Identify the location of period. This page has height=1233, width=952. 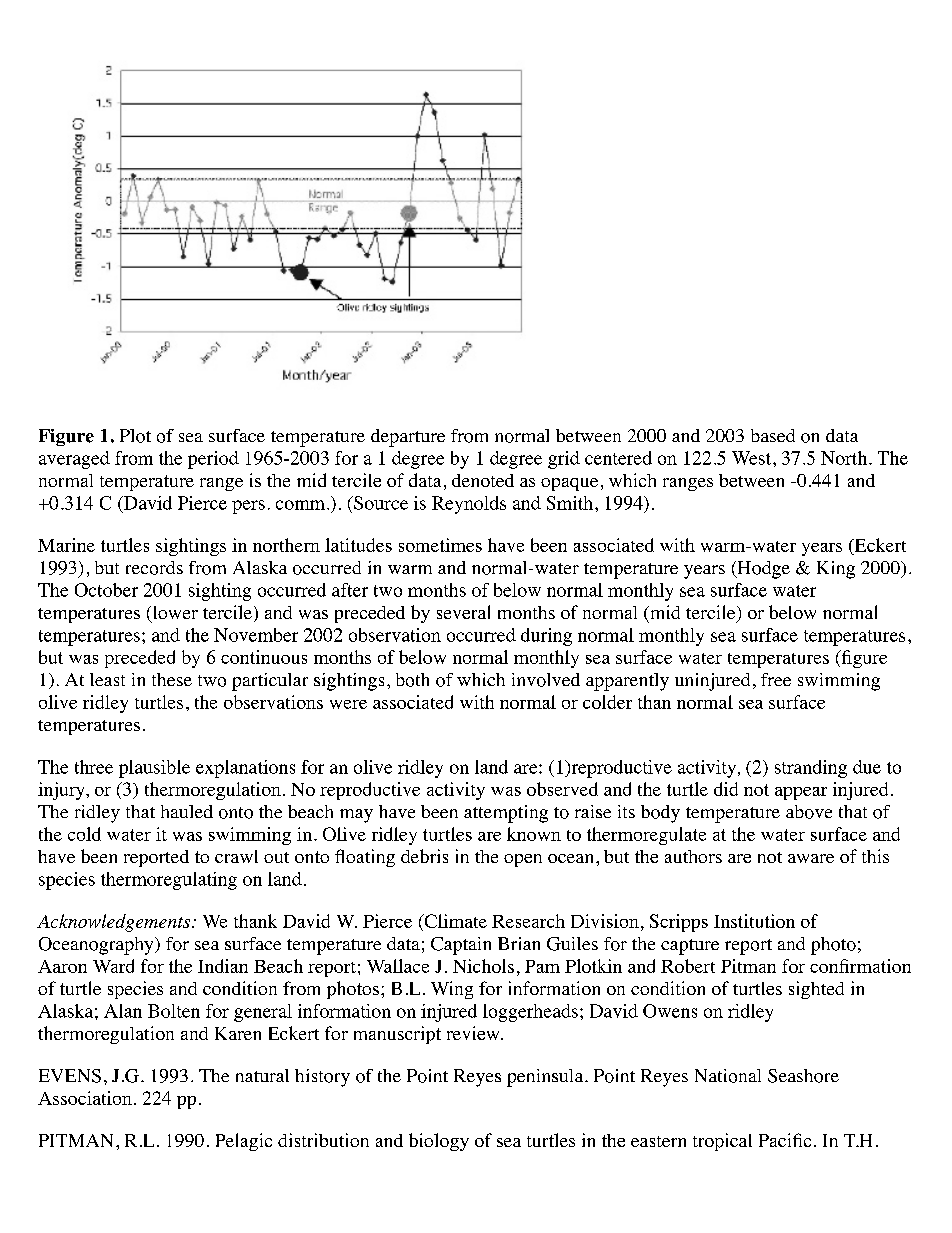
(213, 460).
